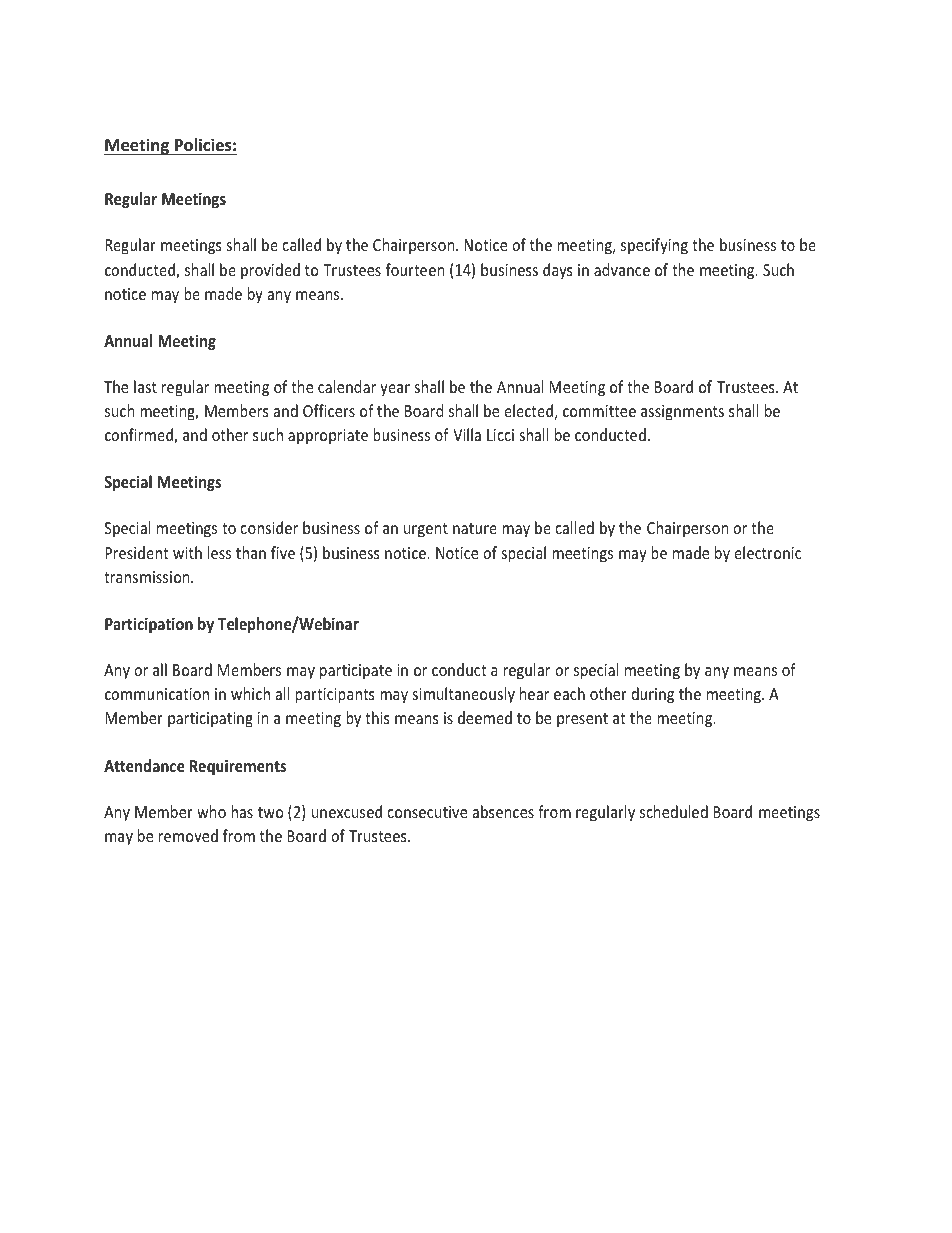  Describe the element at coordinates (652, 695) in the document. I see `during` at that location.
